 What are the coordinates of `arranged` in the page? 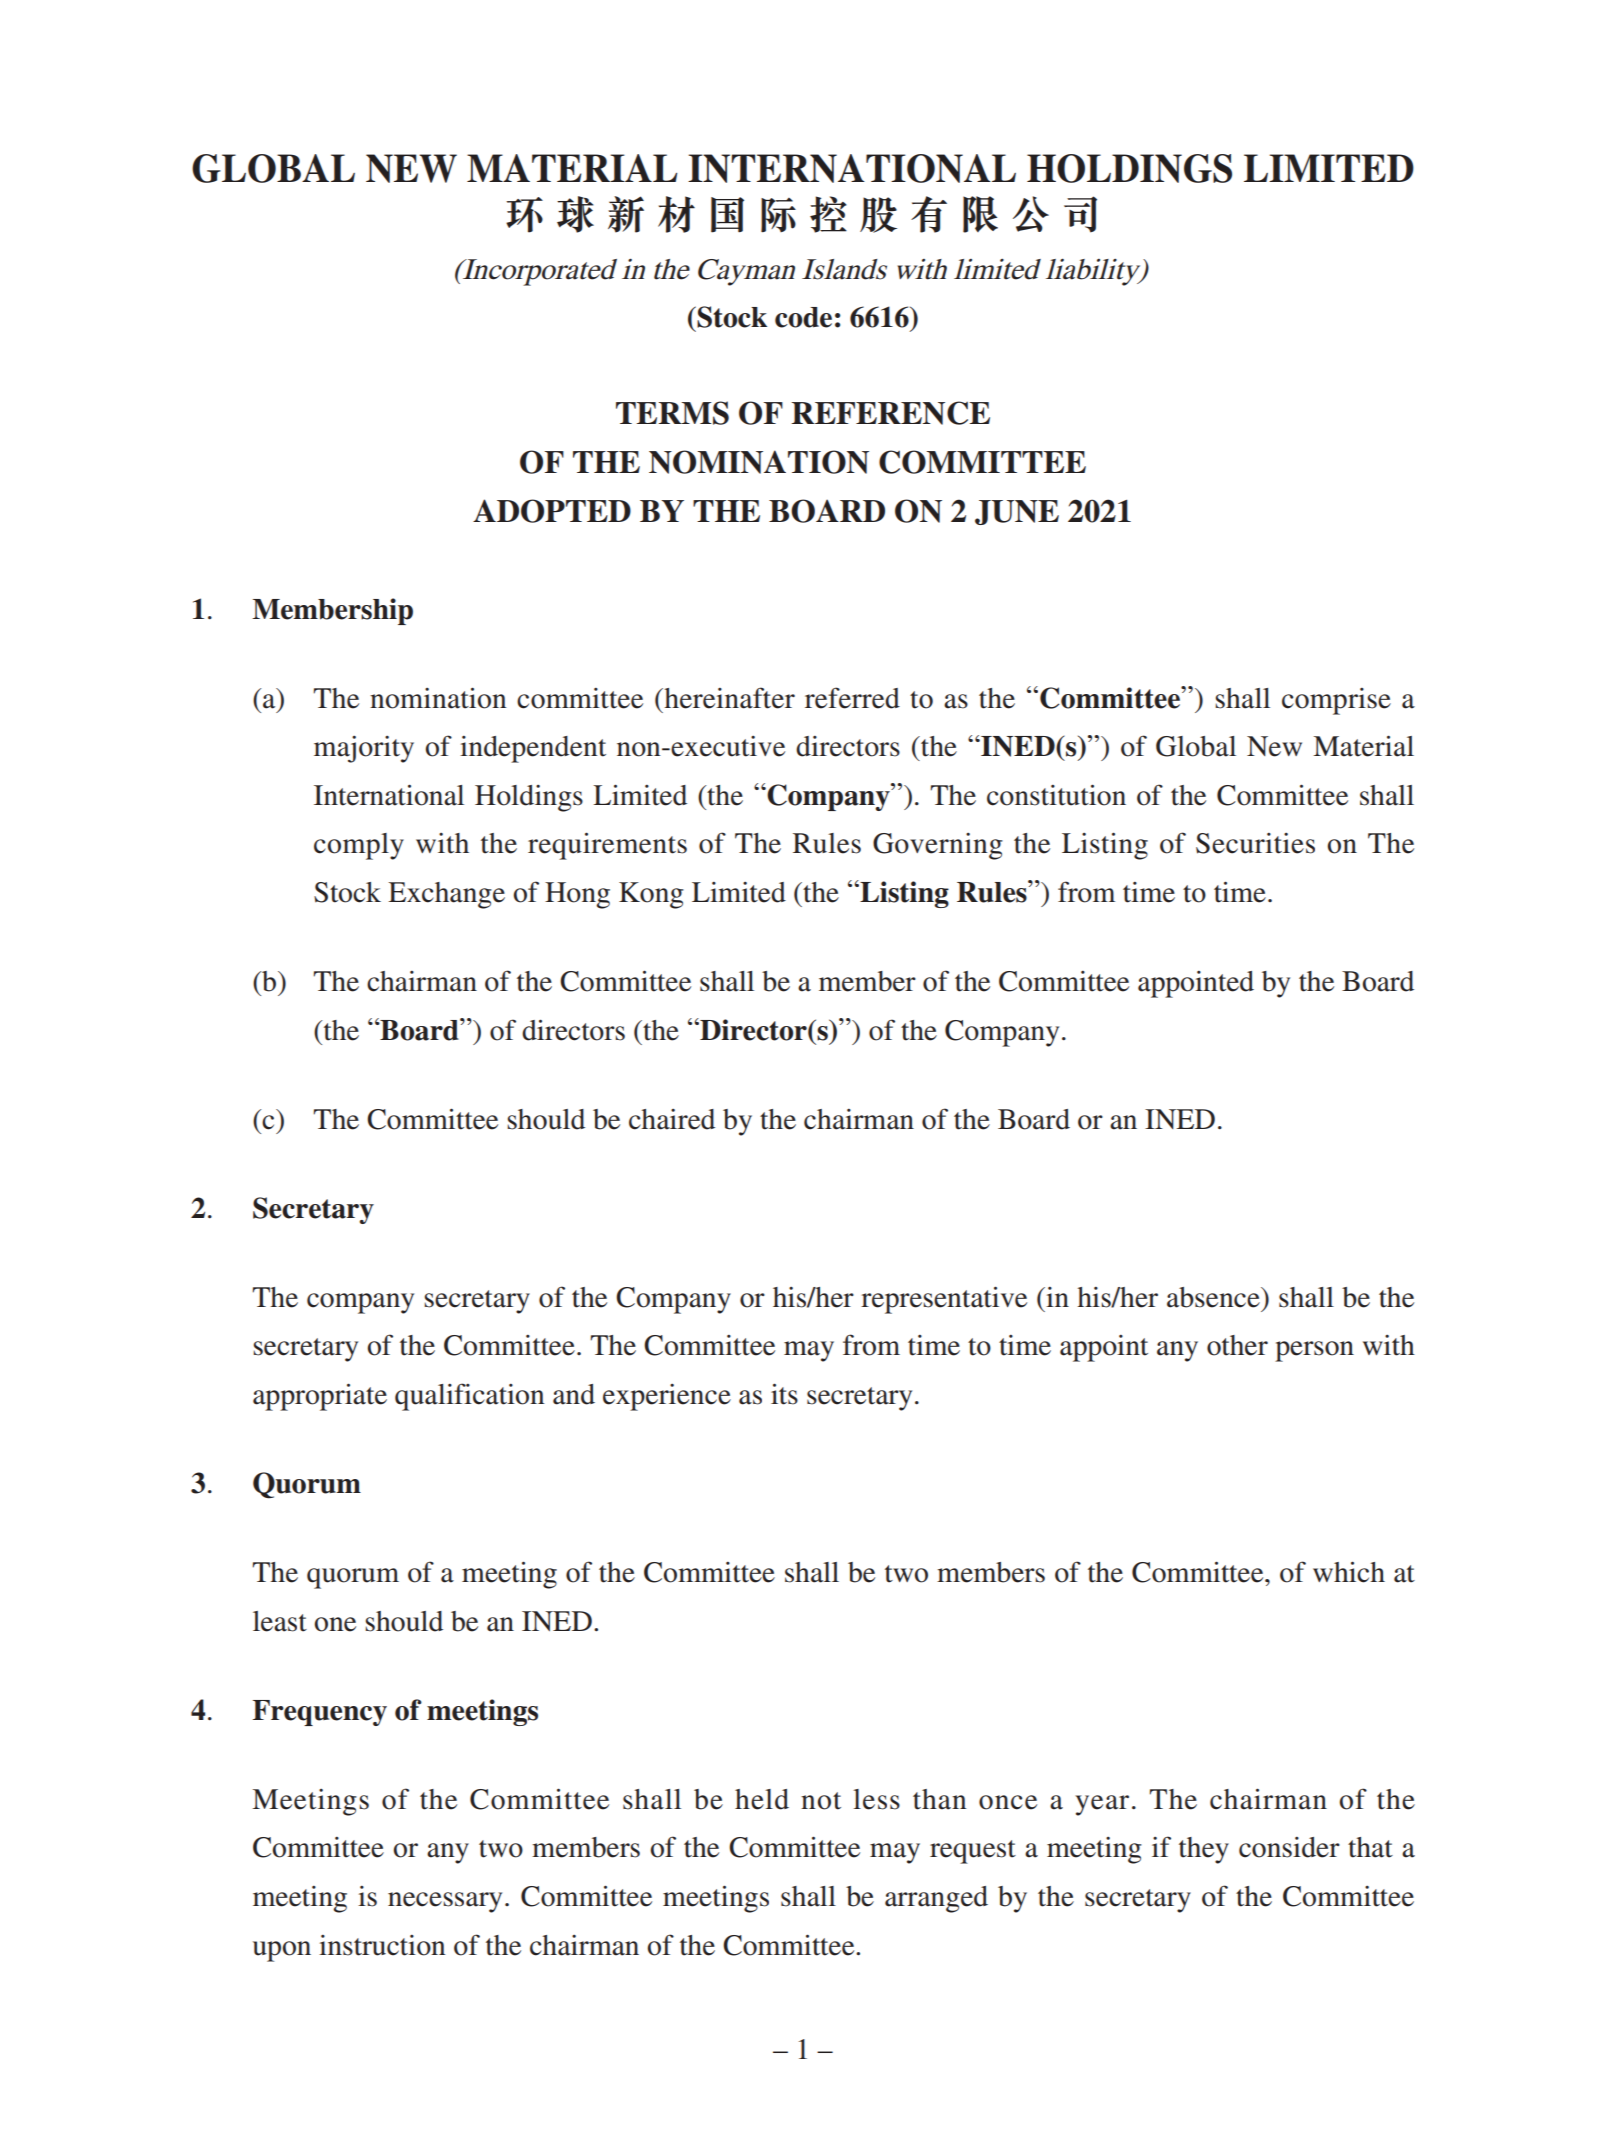 It's located at (936, 1899).
